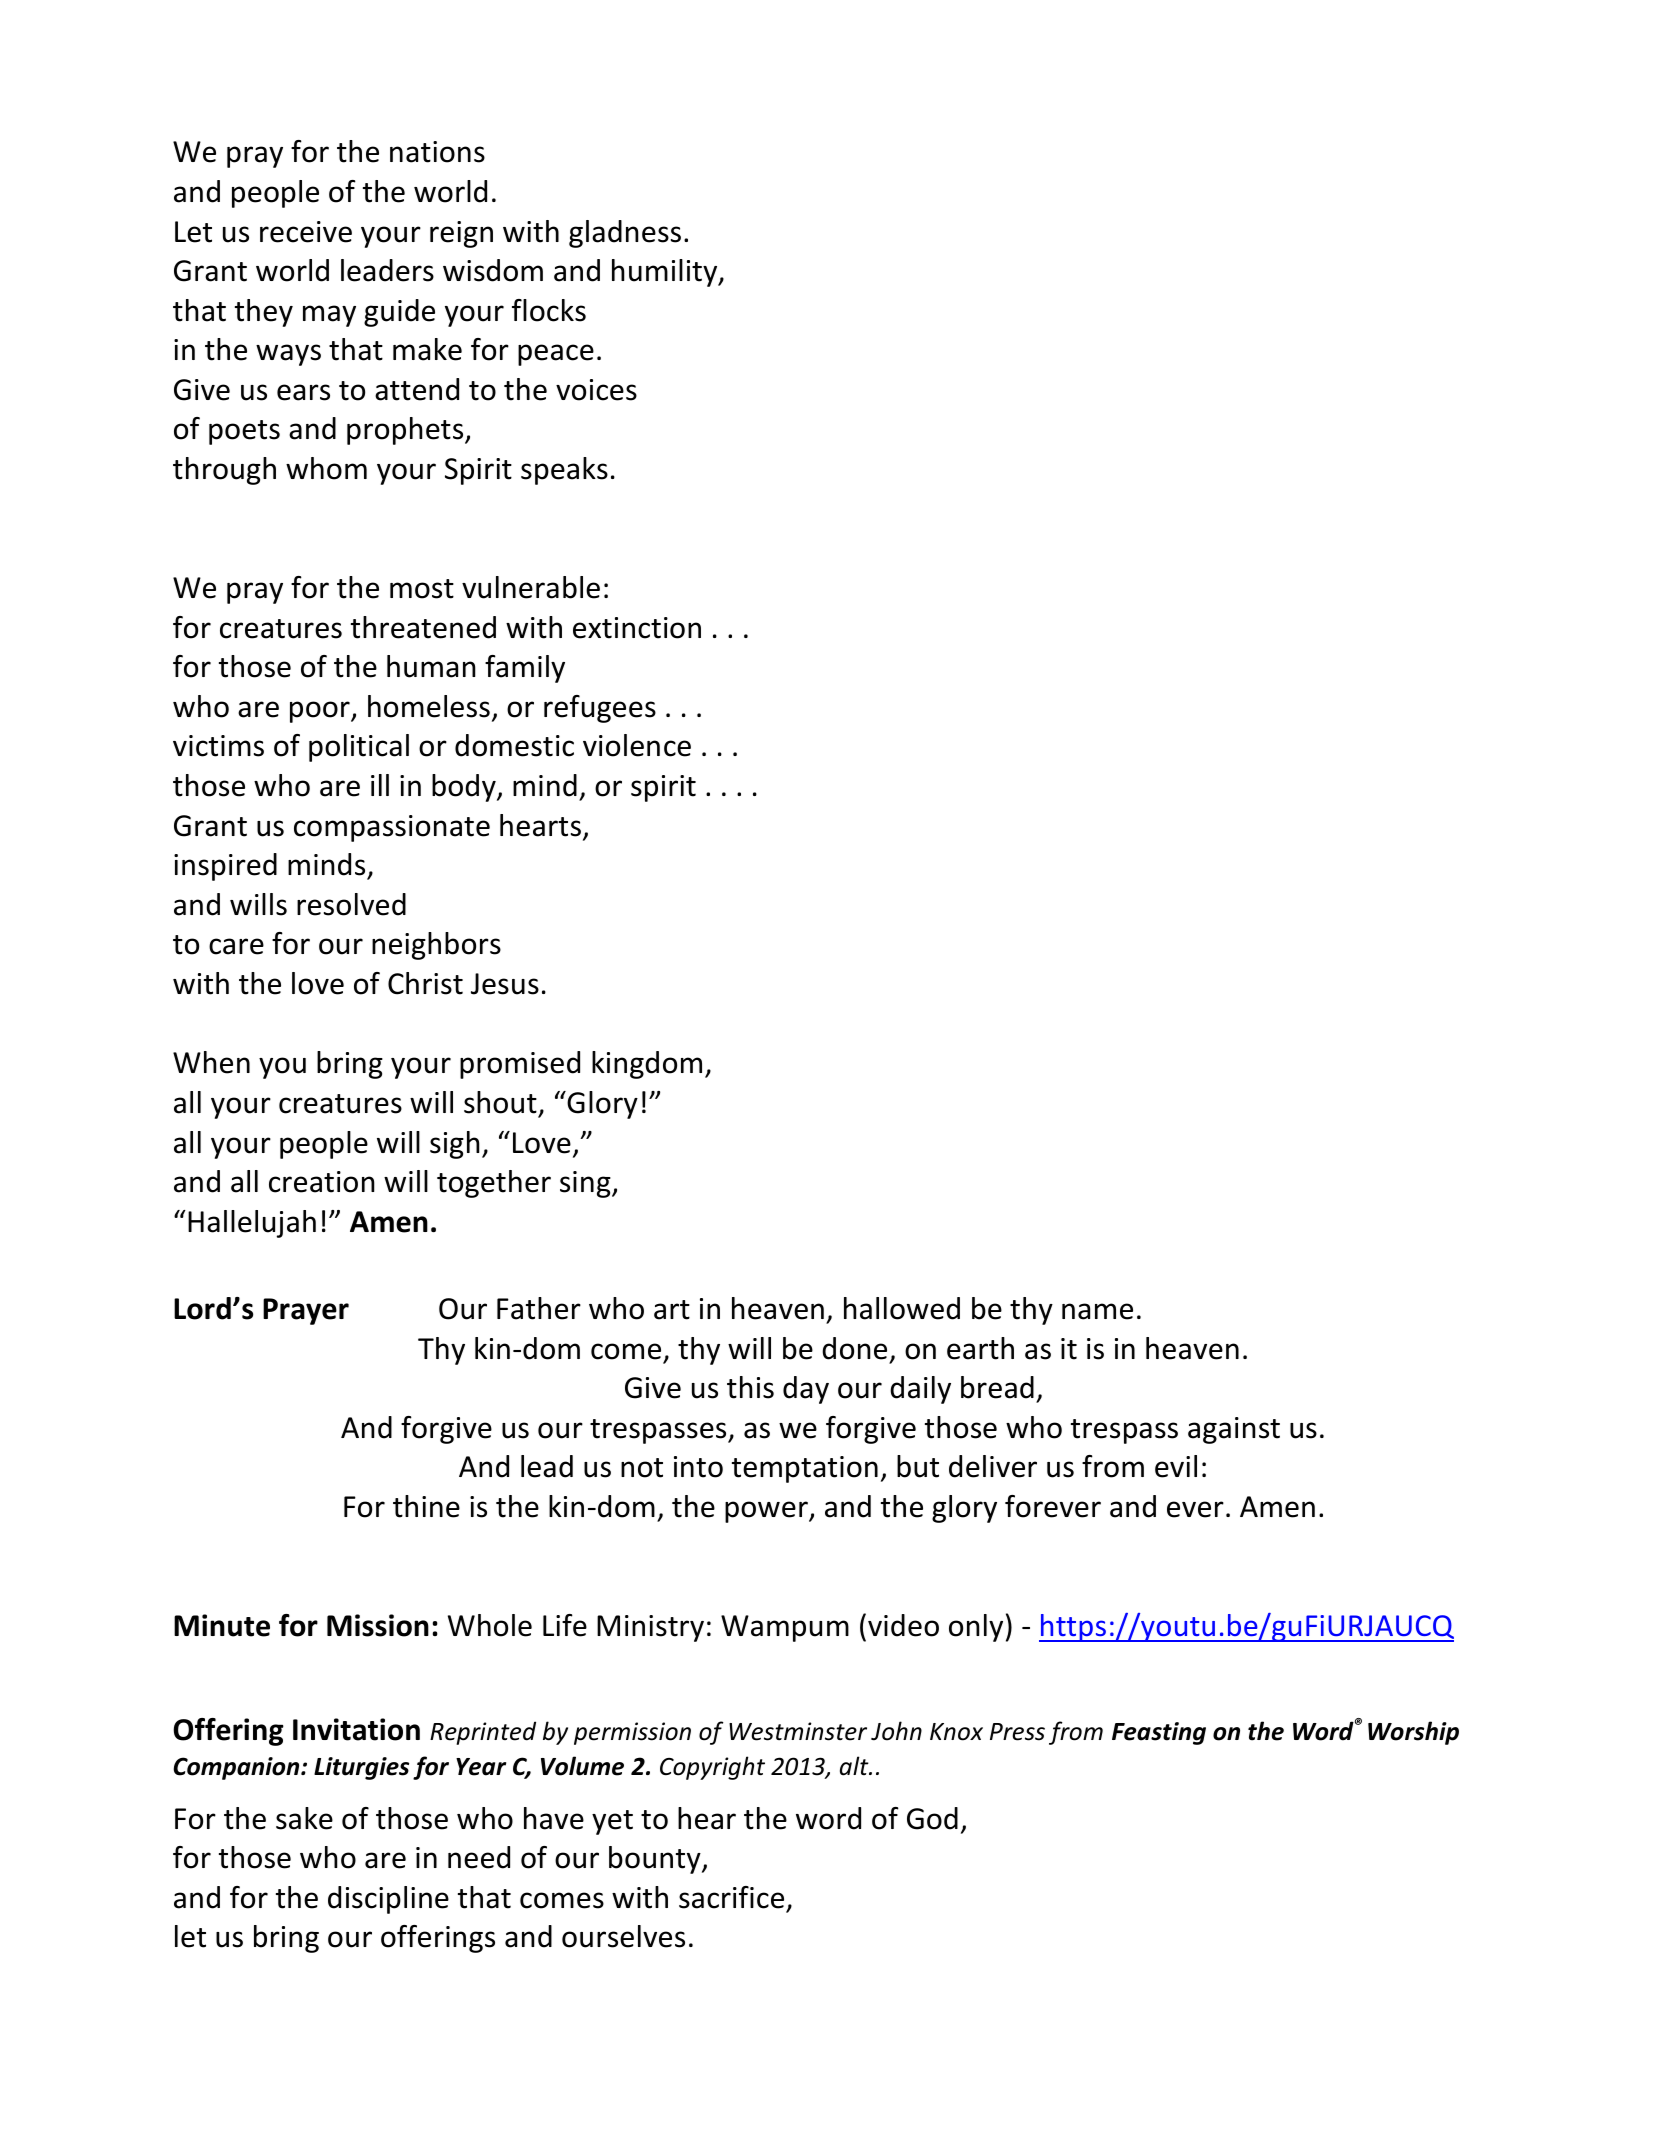  Describe the element at coordinates (1097, 1311) in the image. I see `name` at that location.
